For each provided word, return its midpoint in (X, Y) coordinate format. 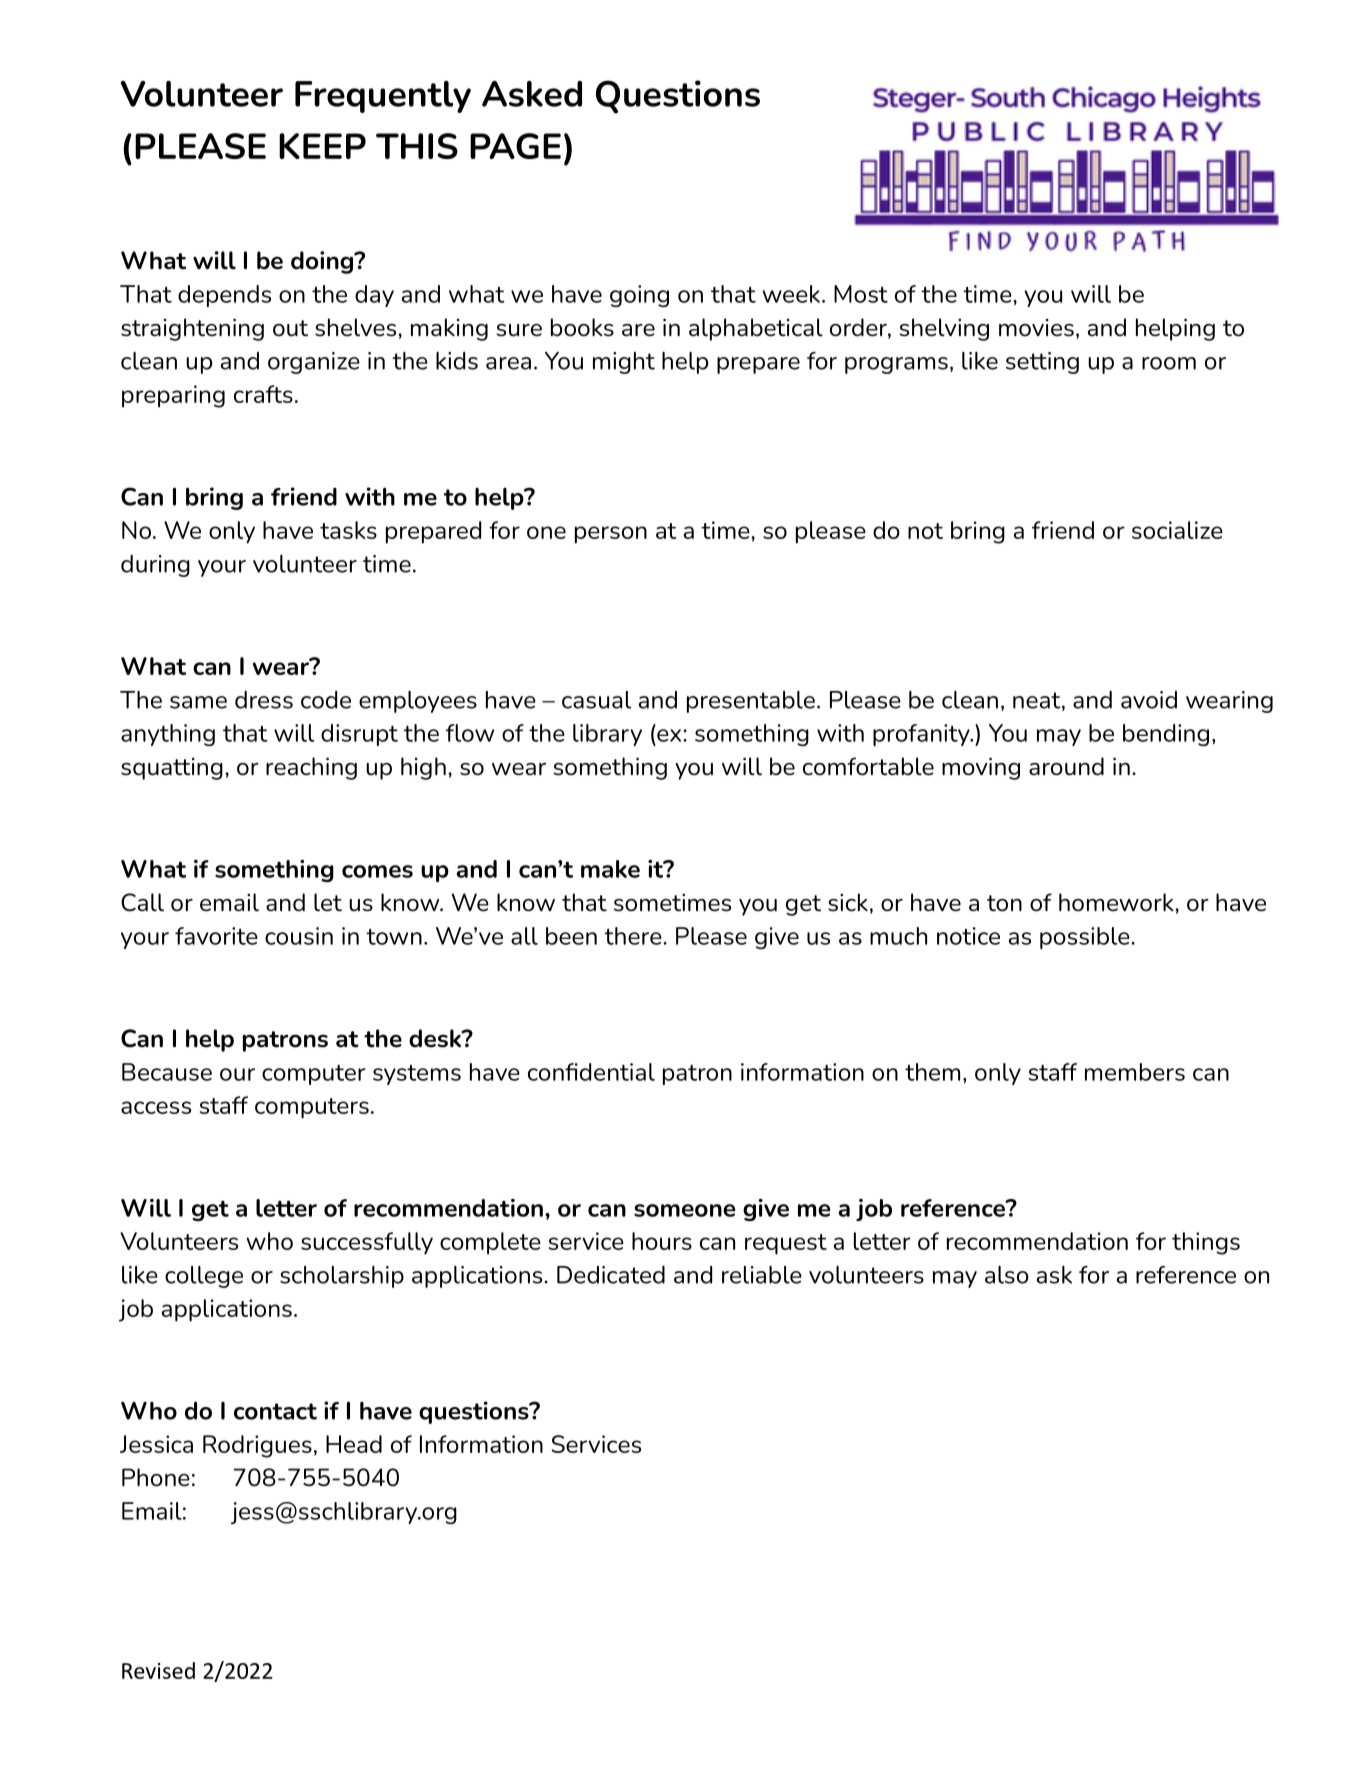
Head (354, 1444)
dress (264, 700)
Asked (532, 94)
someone (684, 1210)
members (1135, 1072)
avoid (1149, 700)
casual (596, 700)
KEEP (322, 146)
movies (1036, 328)
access (156, 1107)
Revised (158, 1670)
